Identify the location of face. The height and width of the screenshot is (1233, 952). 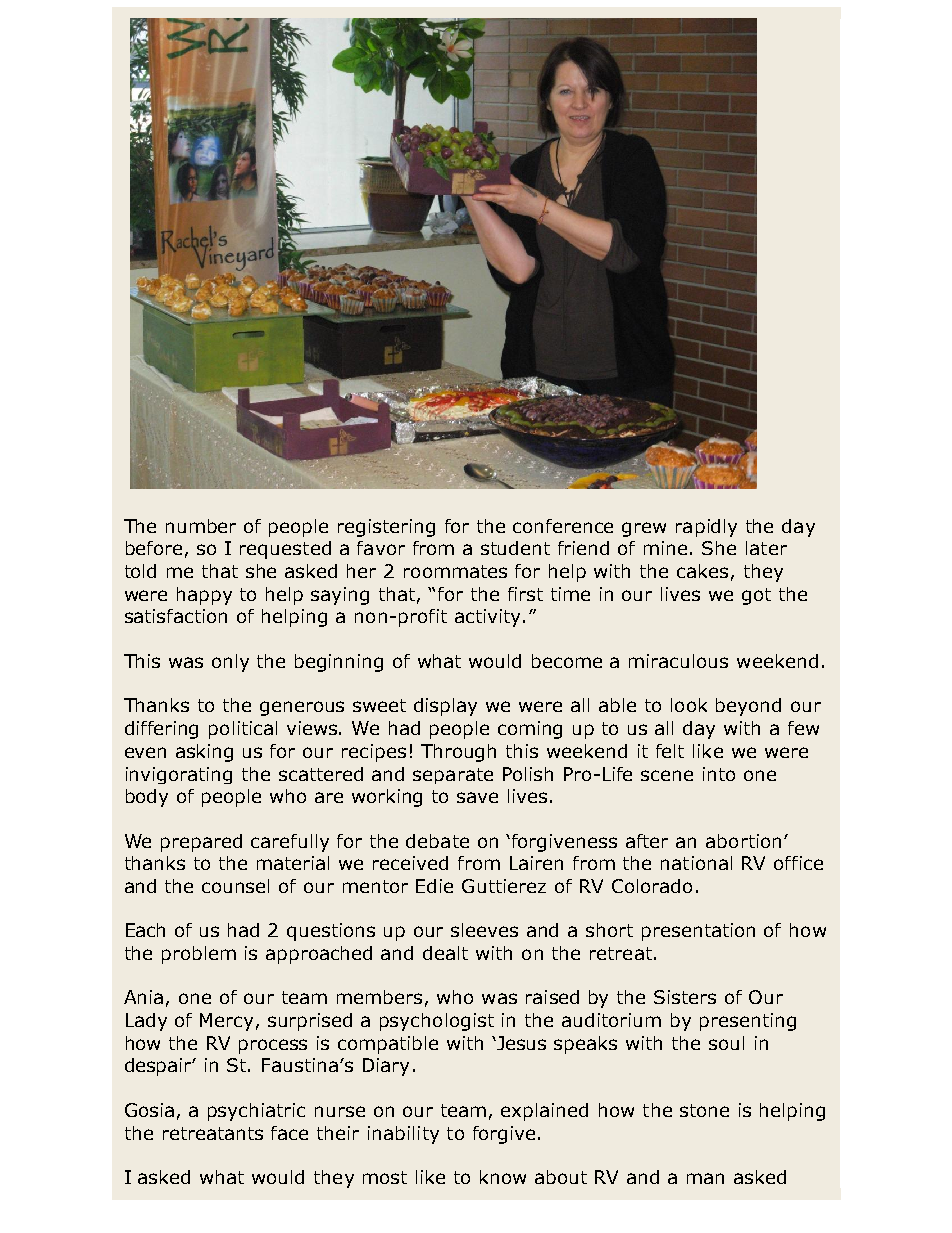
(289, 1133).
